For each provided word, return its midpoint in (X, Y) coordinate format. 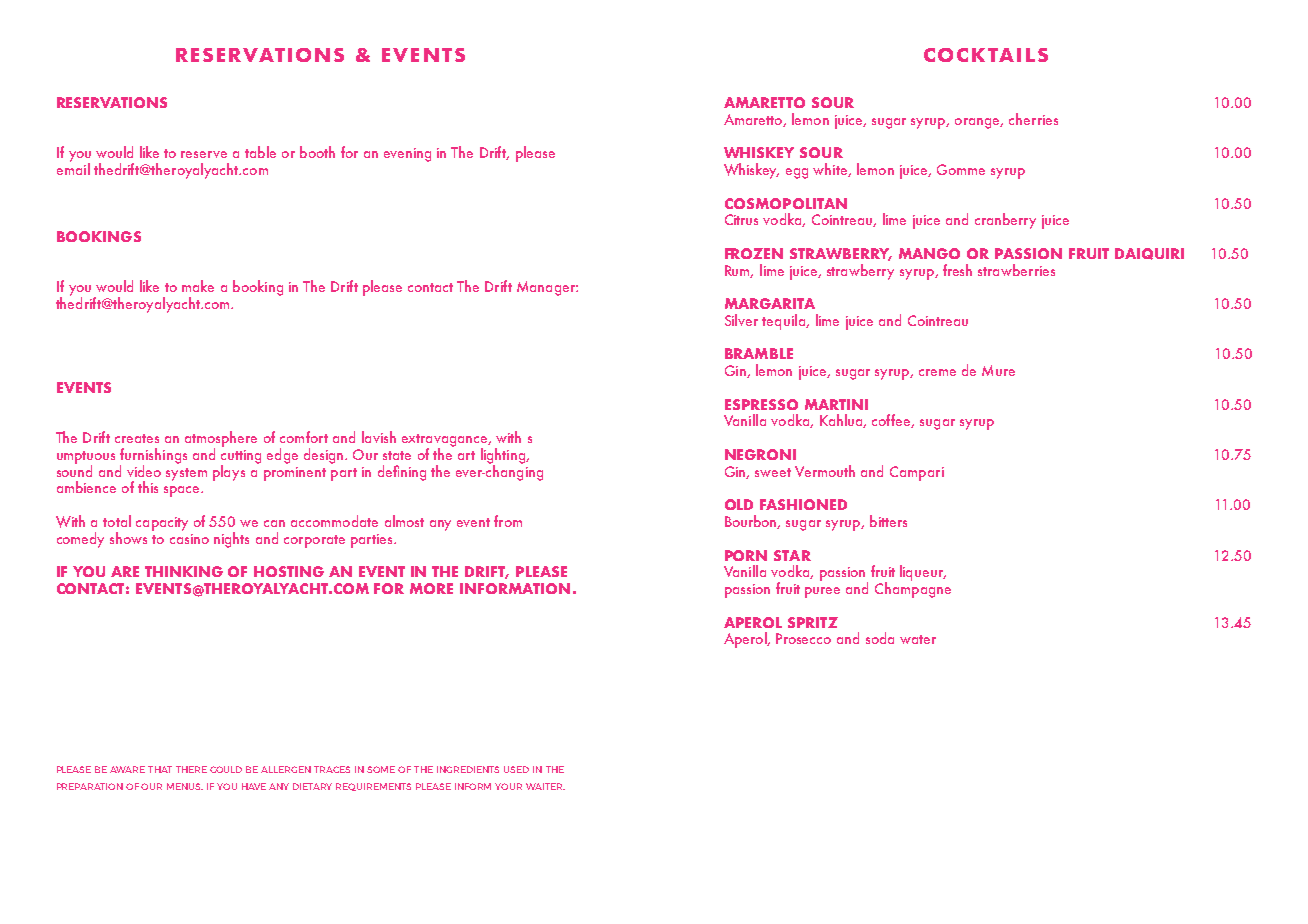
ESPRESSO (761, 404)
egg (797, 173)
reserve (204, 154)
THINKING (184, 571)
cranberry (1005, 221)
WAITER (545, 786)
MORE (431, 588)
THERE (191, 769)
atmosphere (221, 440)
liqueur (923, 573)
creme (937, 372)
